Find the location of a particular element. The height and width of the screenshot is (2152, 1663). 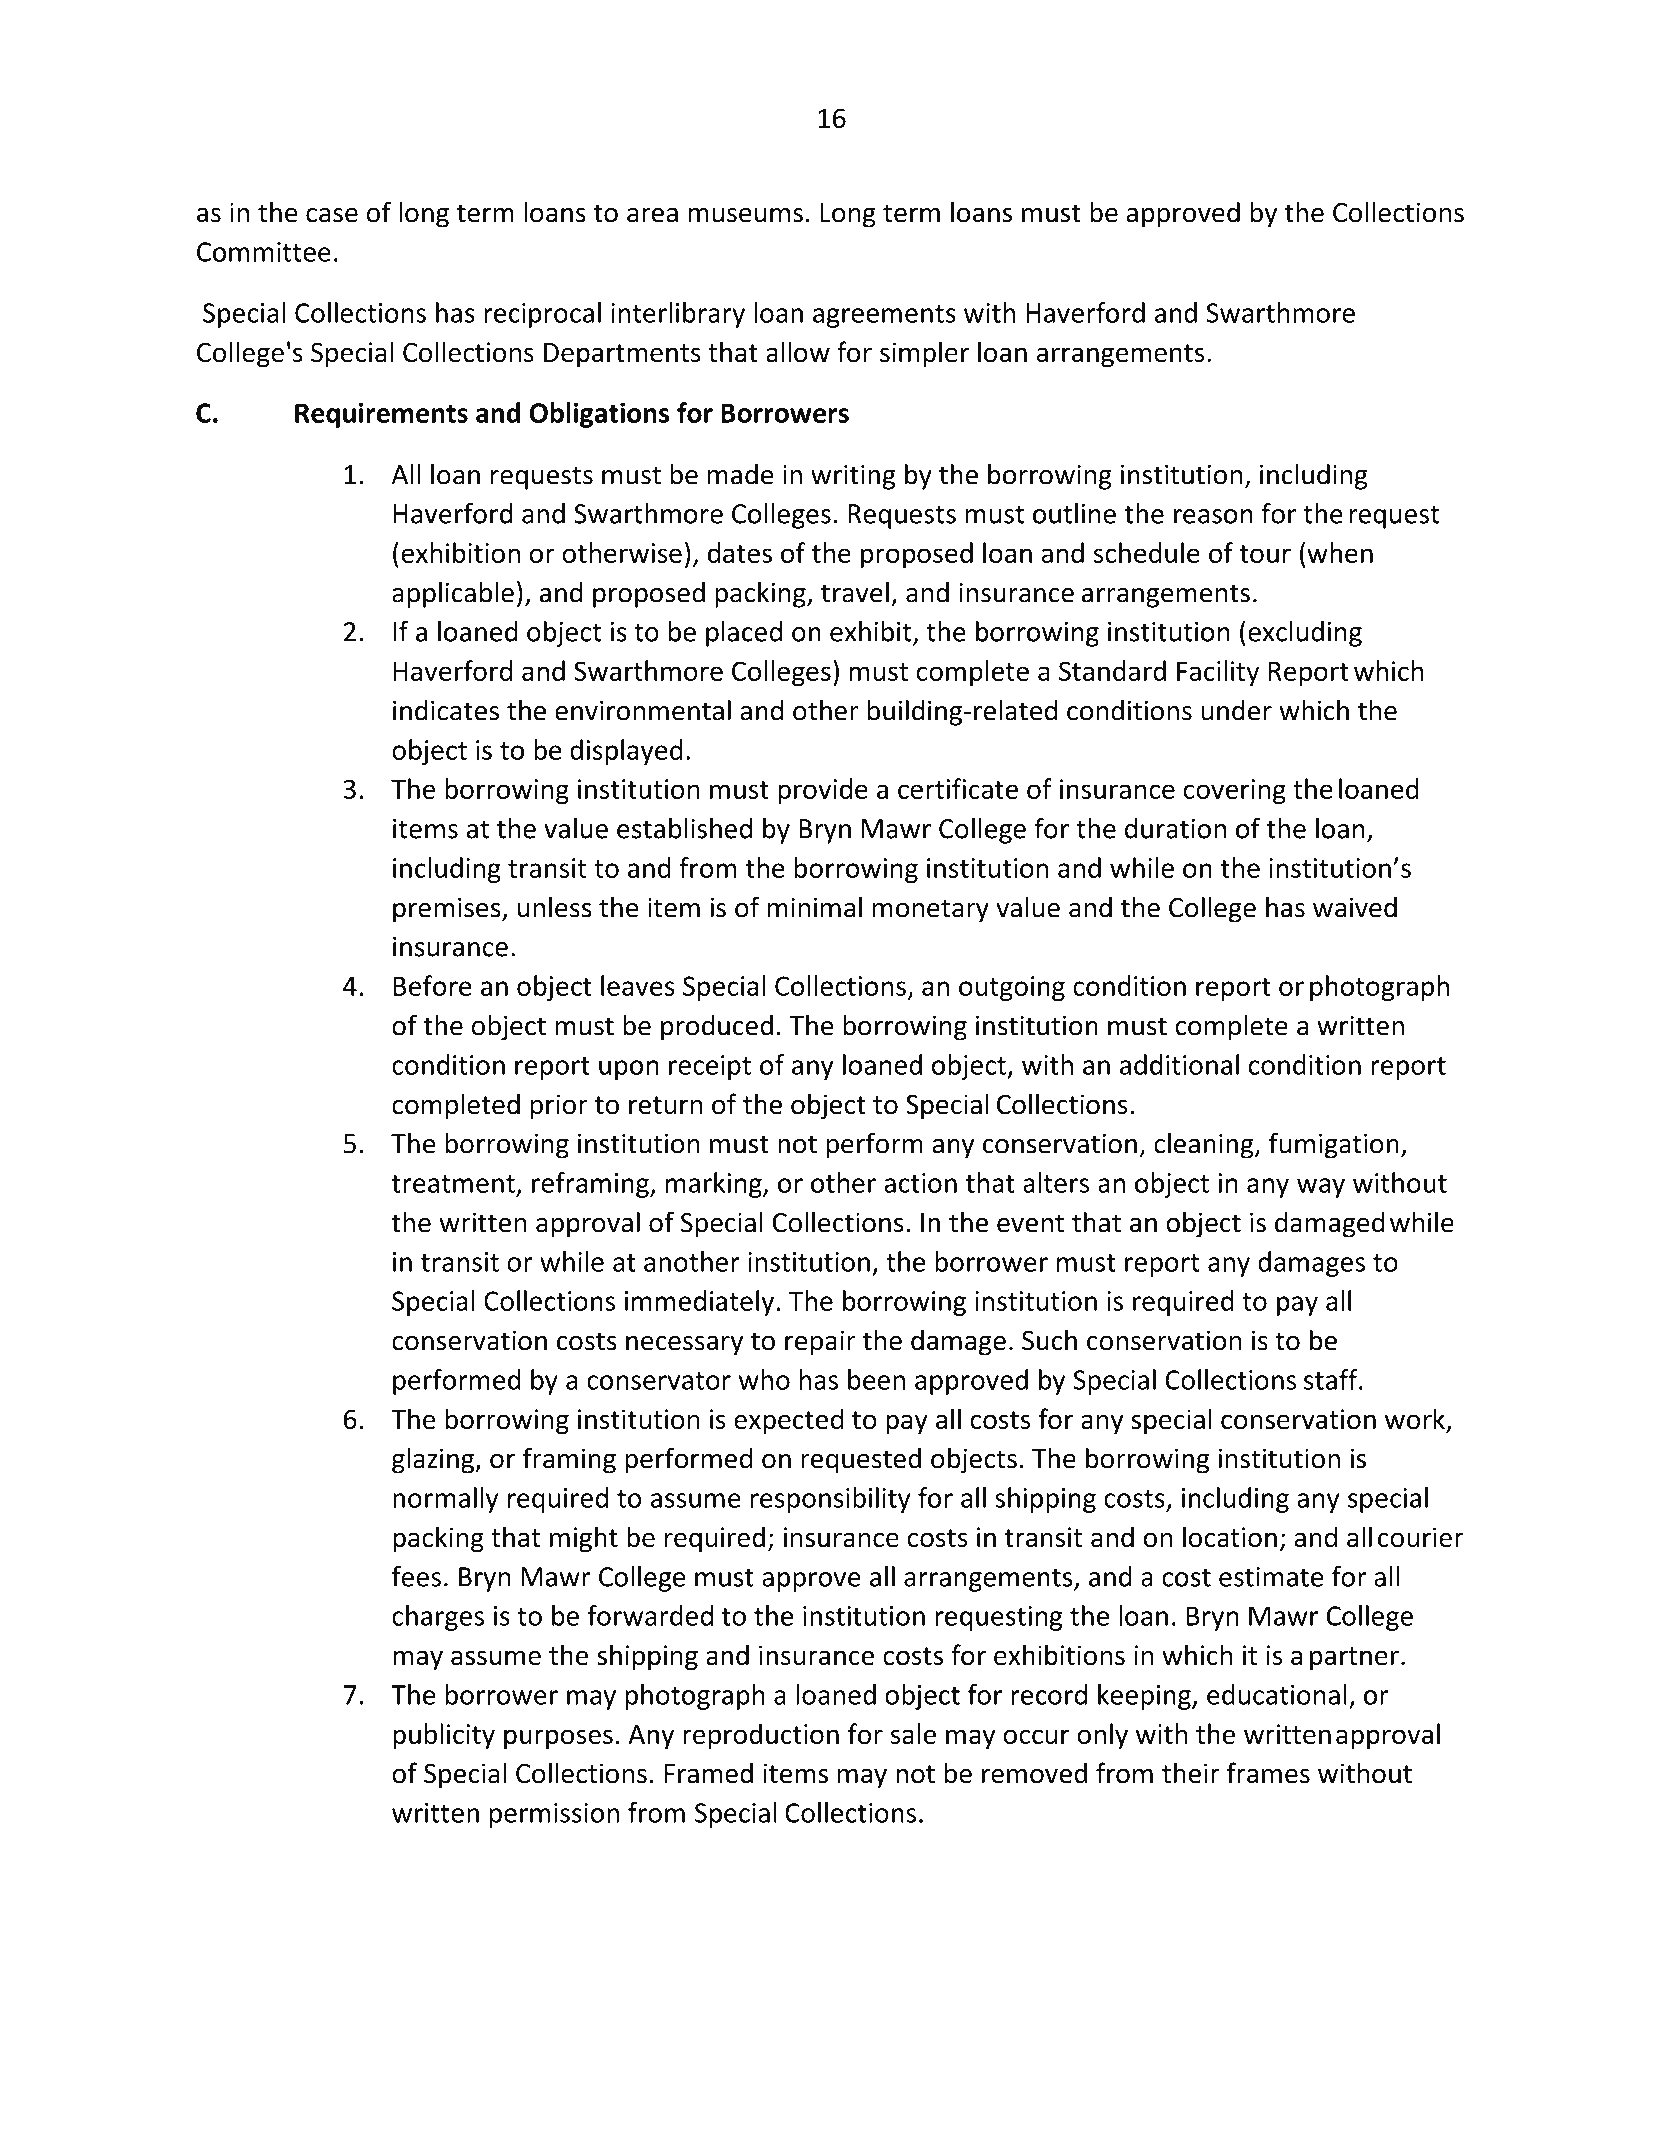

sale is located at coordinates (913, 1733).
